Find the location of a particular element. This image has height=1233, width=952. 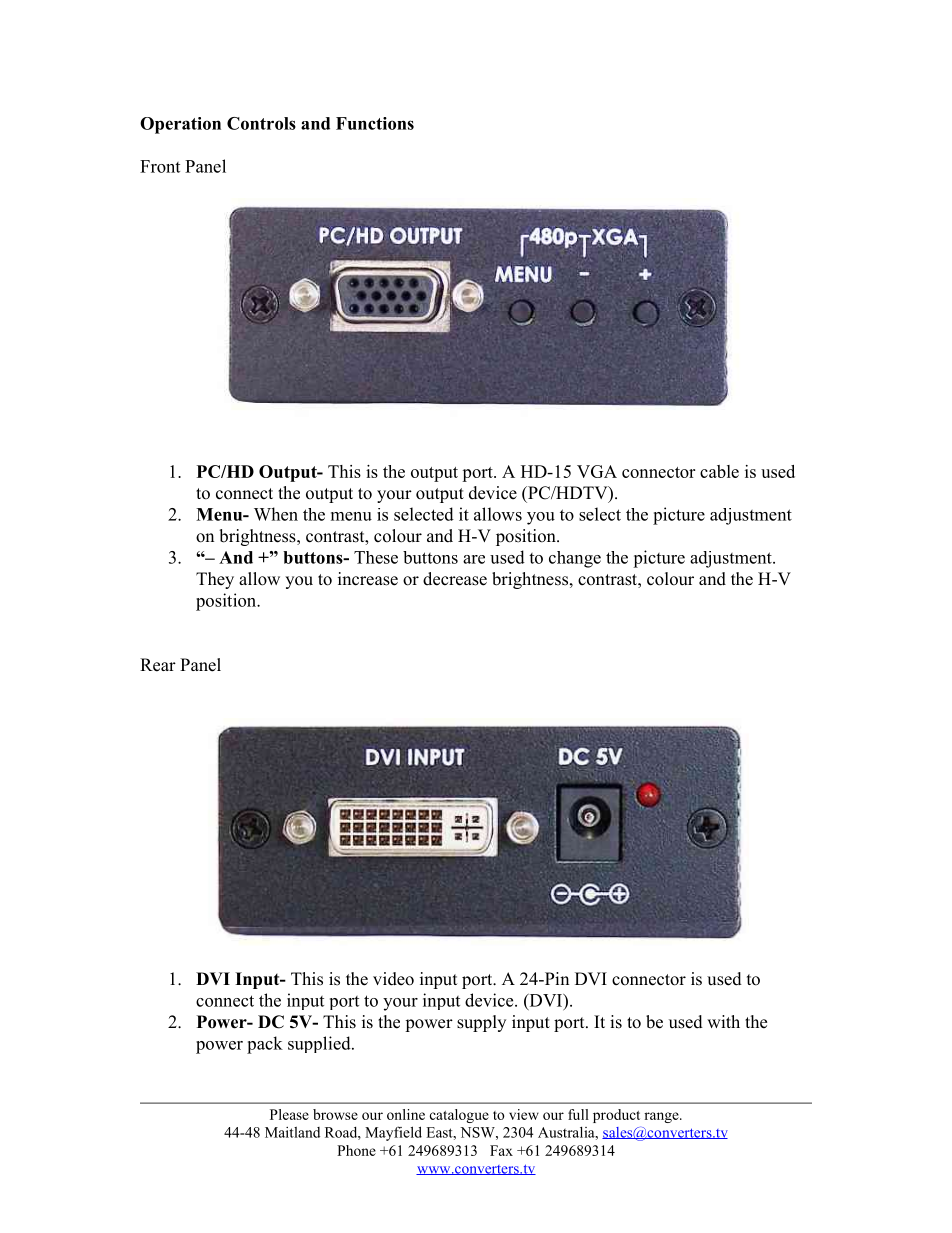

Please is located at coordinates (289, 1114).
